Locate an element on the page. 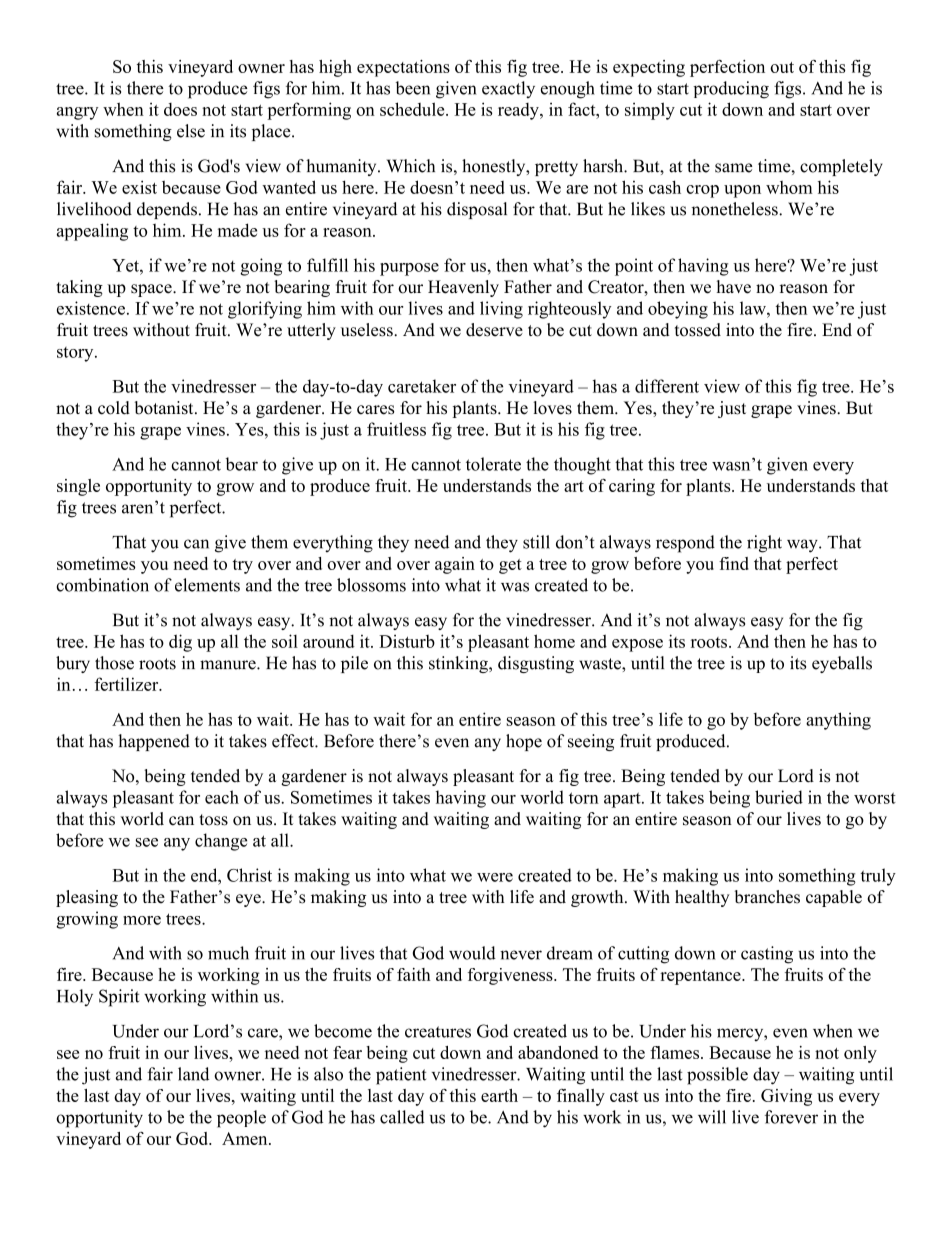 The width and height of the page is (952, 1233). happened is located at coordinates (154, 742).
